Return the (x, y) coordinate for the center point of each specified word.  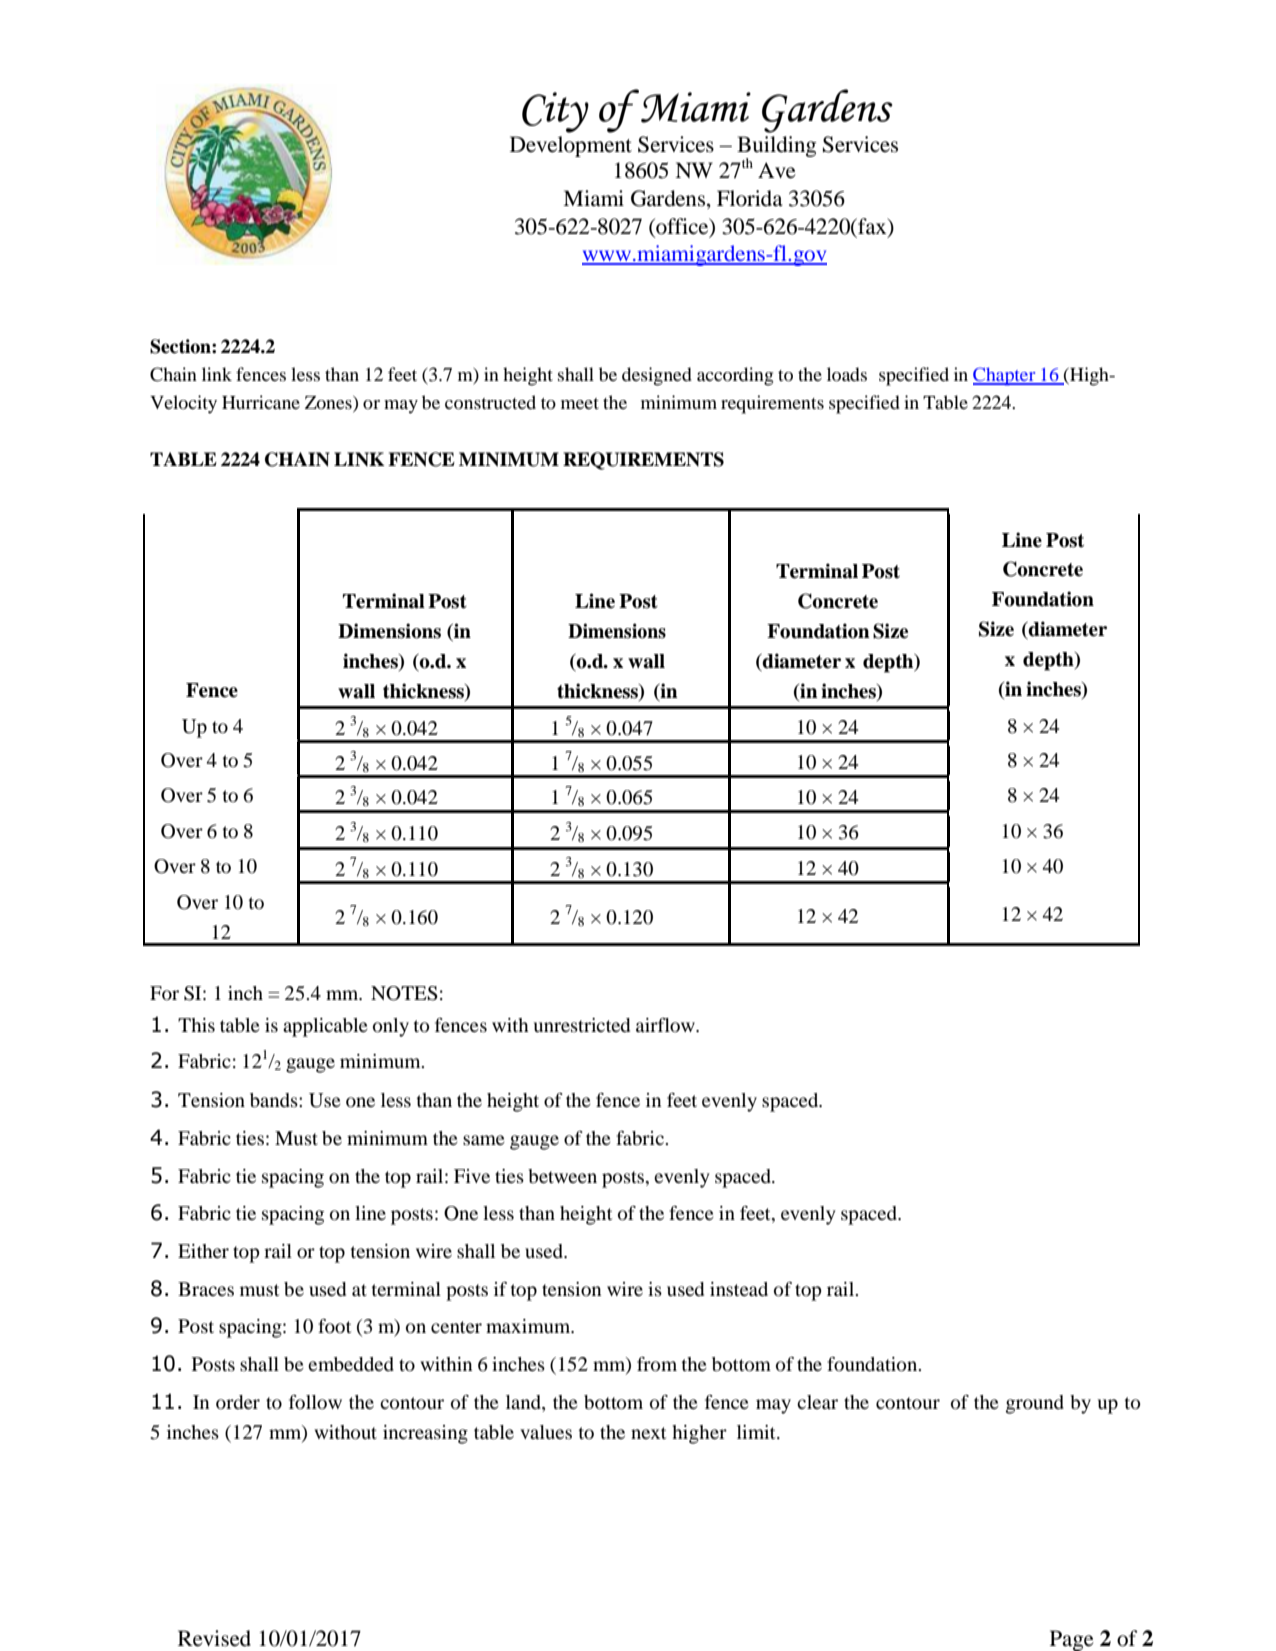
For (164, 993)
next (648, 1433)
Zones (329, 404)
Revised (214, 1638)
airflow (666, 1025)
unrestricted (582, 1025)
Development (571, 146)
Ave (777, 170)
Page (1072, 1640)
